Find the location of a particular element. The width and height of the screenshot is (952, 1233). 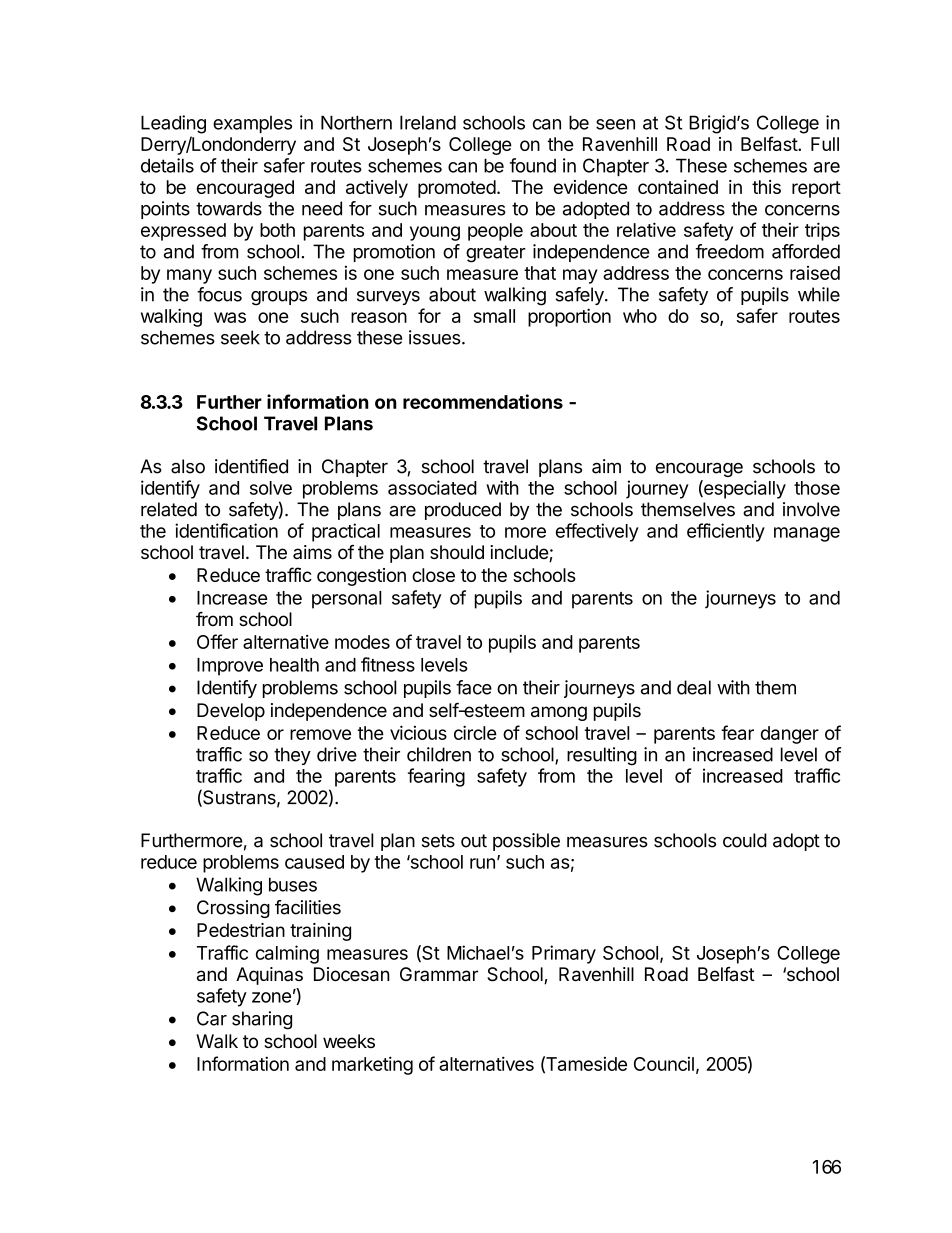

circle is located at coordinates (475, 732).
